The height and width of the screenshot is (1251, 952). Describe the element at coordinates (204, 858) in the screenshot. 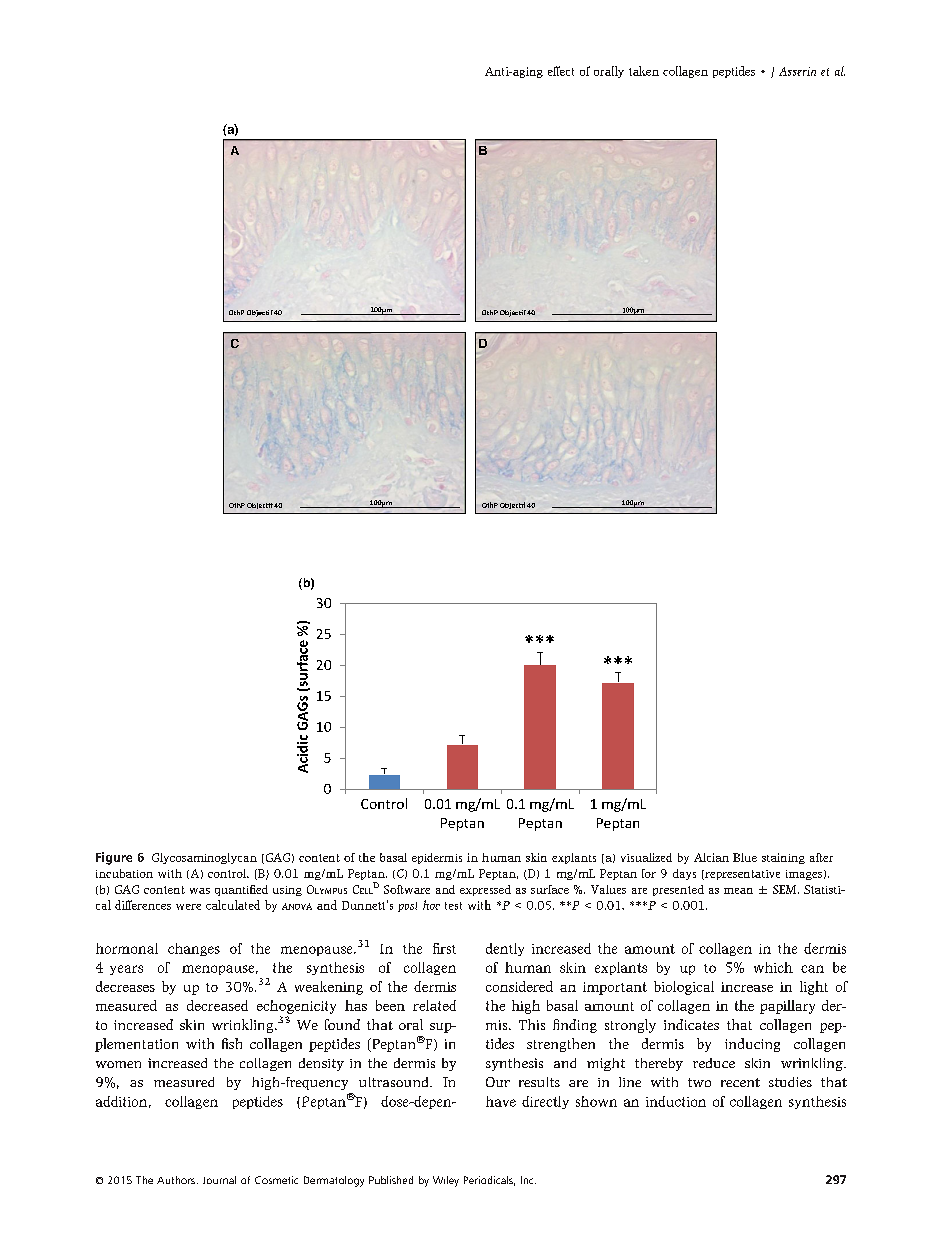

I see `Glycosaminoglycan` at that location.
